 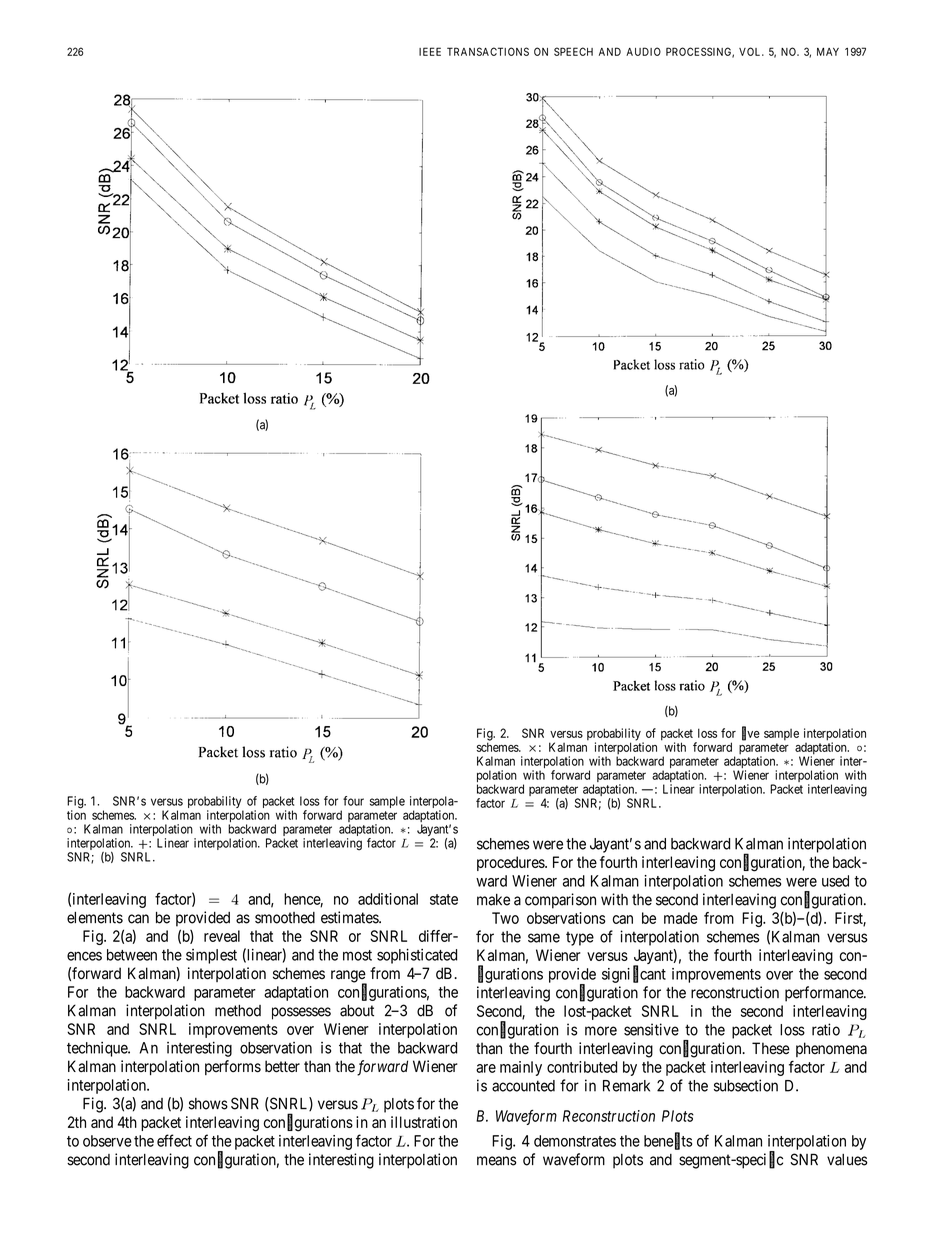 I want to click on five, so click(x=751, y=733).
